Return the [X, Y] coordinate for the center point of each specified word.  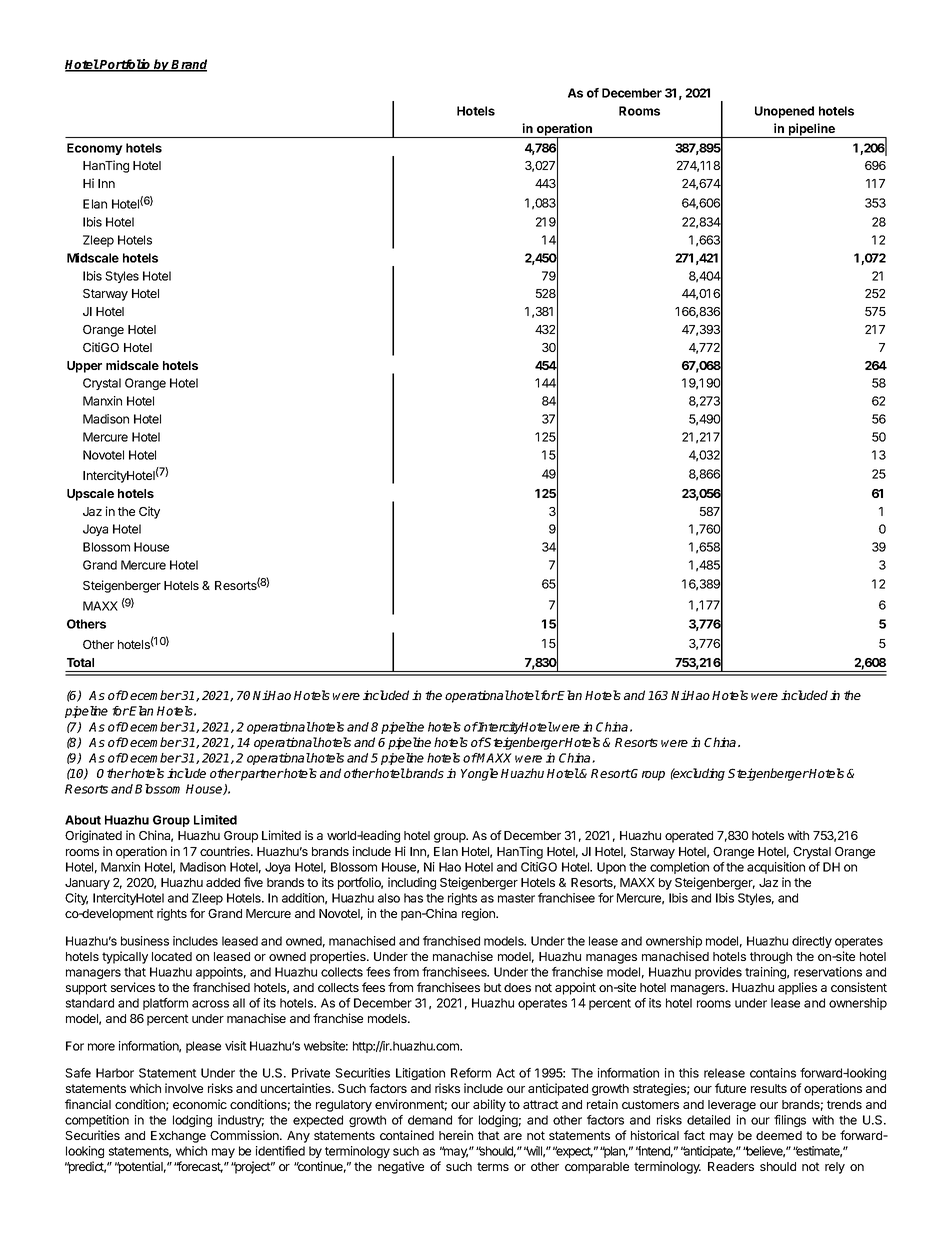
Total [80, 662]
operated [689, 837]
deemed [779, 1135]
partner [262, 775]
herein [456, 1135]
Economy [95, 149]
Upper [84, 367]
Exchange [178, 1137]
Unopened [784, 112]
